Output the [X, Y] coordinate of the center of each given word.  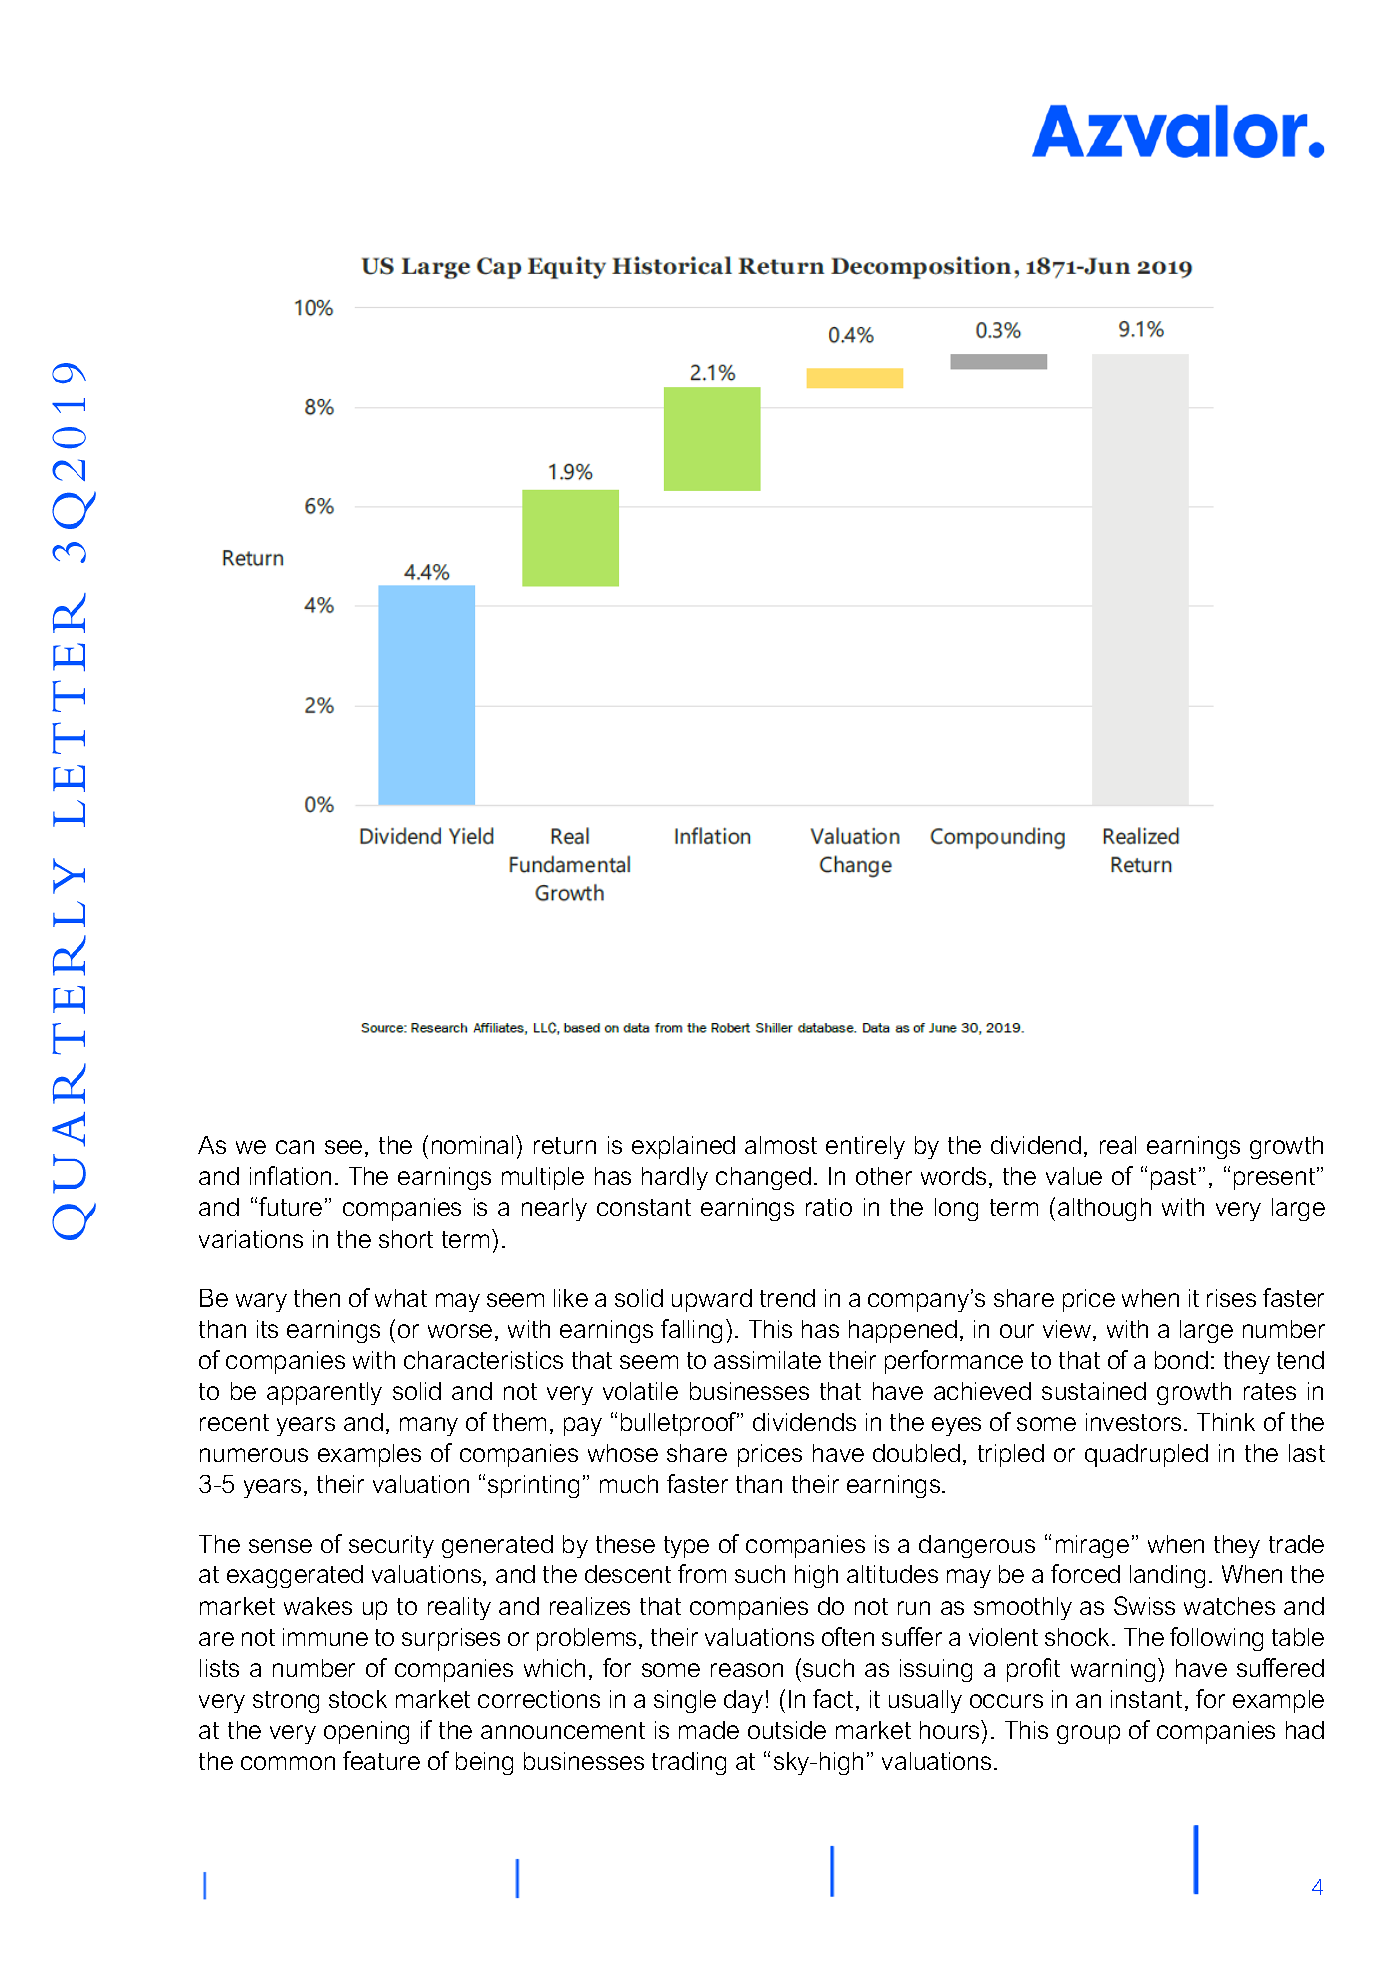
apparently [324, 1393]
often [848, 1636]
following [1216, 1639]
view [1068, 1330]
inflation [290, 1175]
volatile [640, 1391]
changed [763, 1178]
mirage [1092, 1546]
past [1173, 1179]
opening [366, 1732]
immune [325, 1637]
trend [787, 1298]
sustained [1094, 1391]
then [317, 1298]
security [391, 1546]
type [686, 1547]
